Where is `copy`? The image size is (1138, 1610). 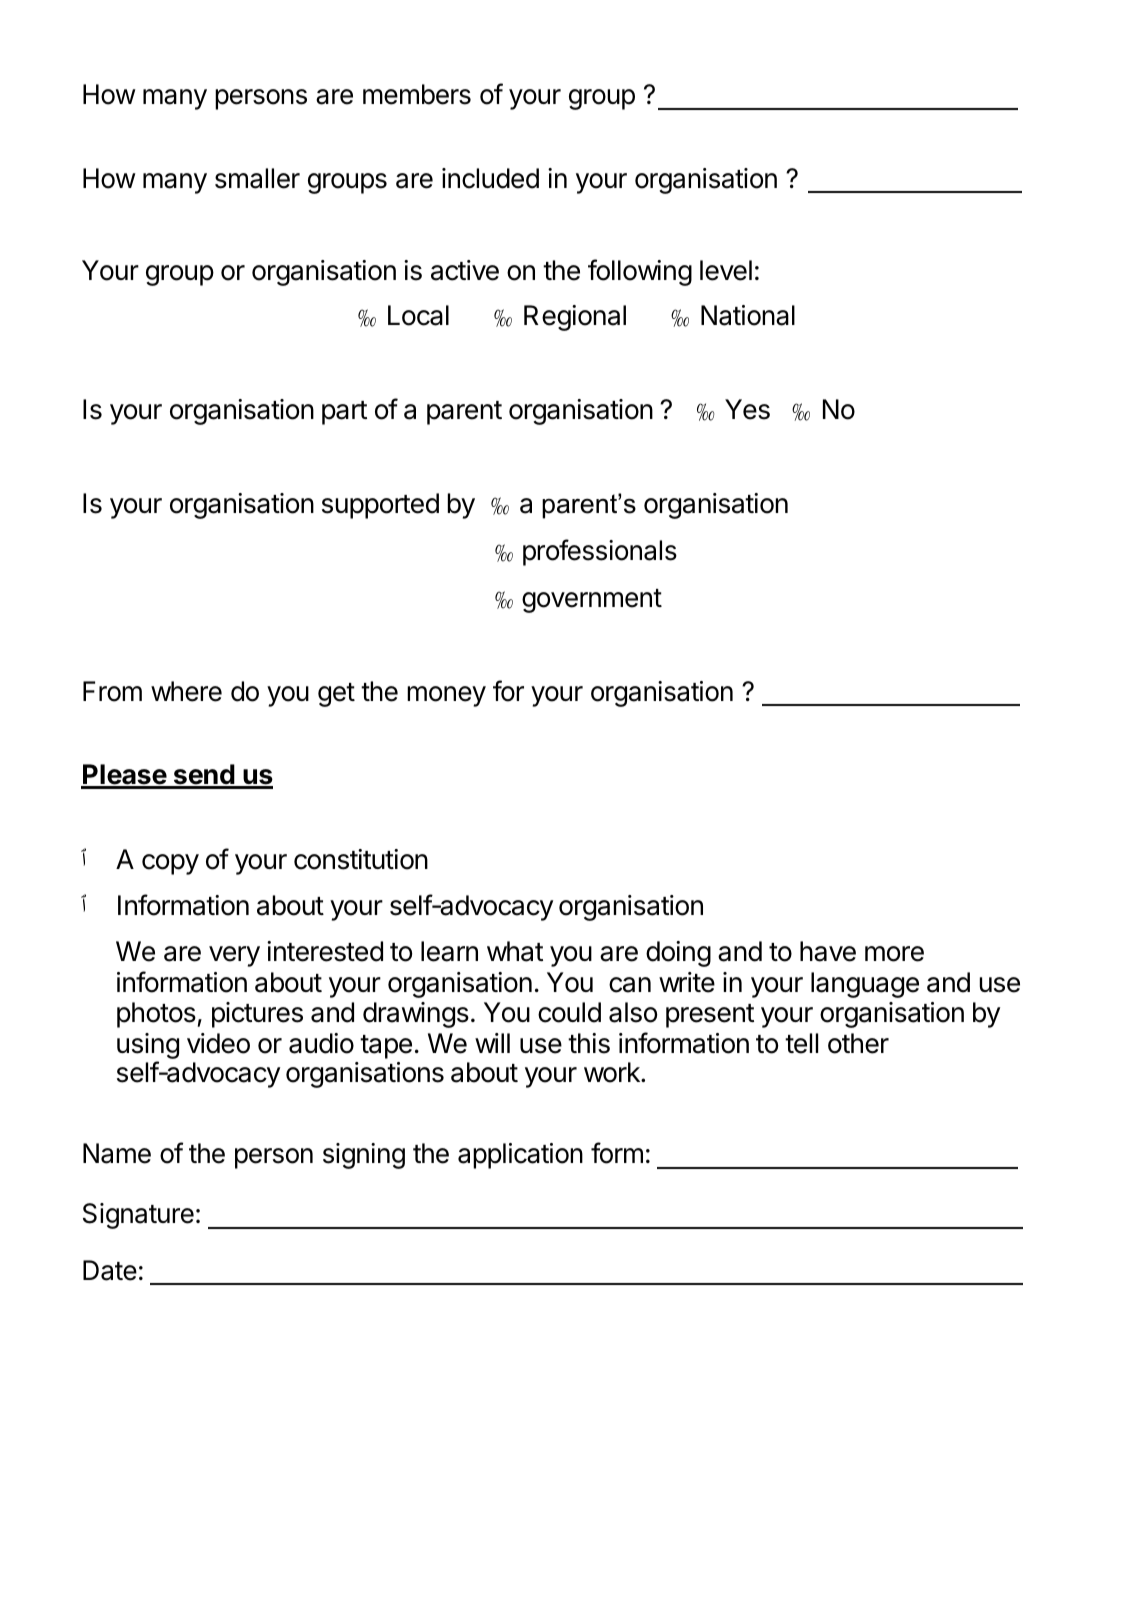 copy is located at coordinates (170, 864).
